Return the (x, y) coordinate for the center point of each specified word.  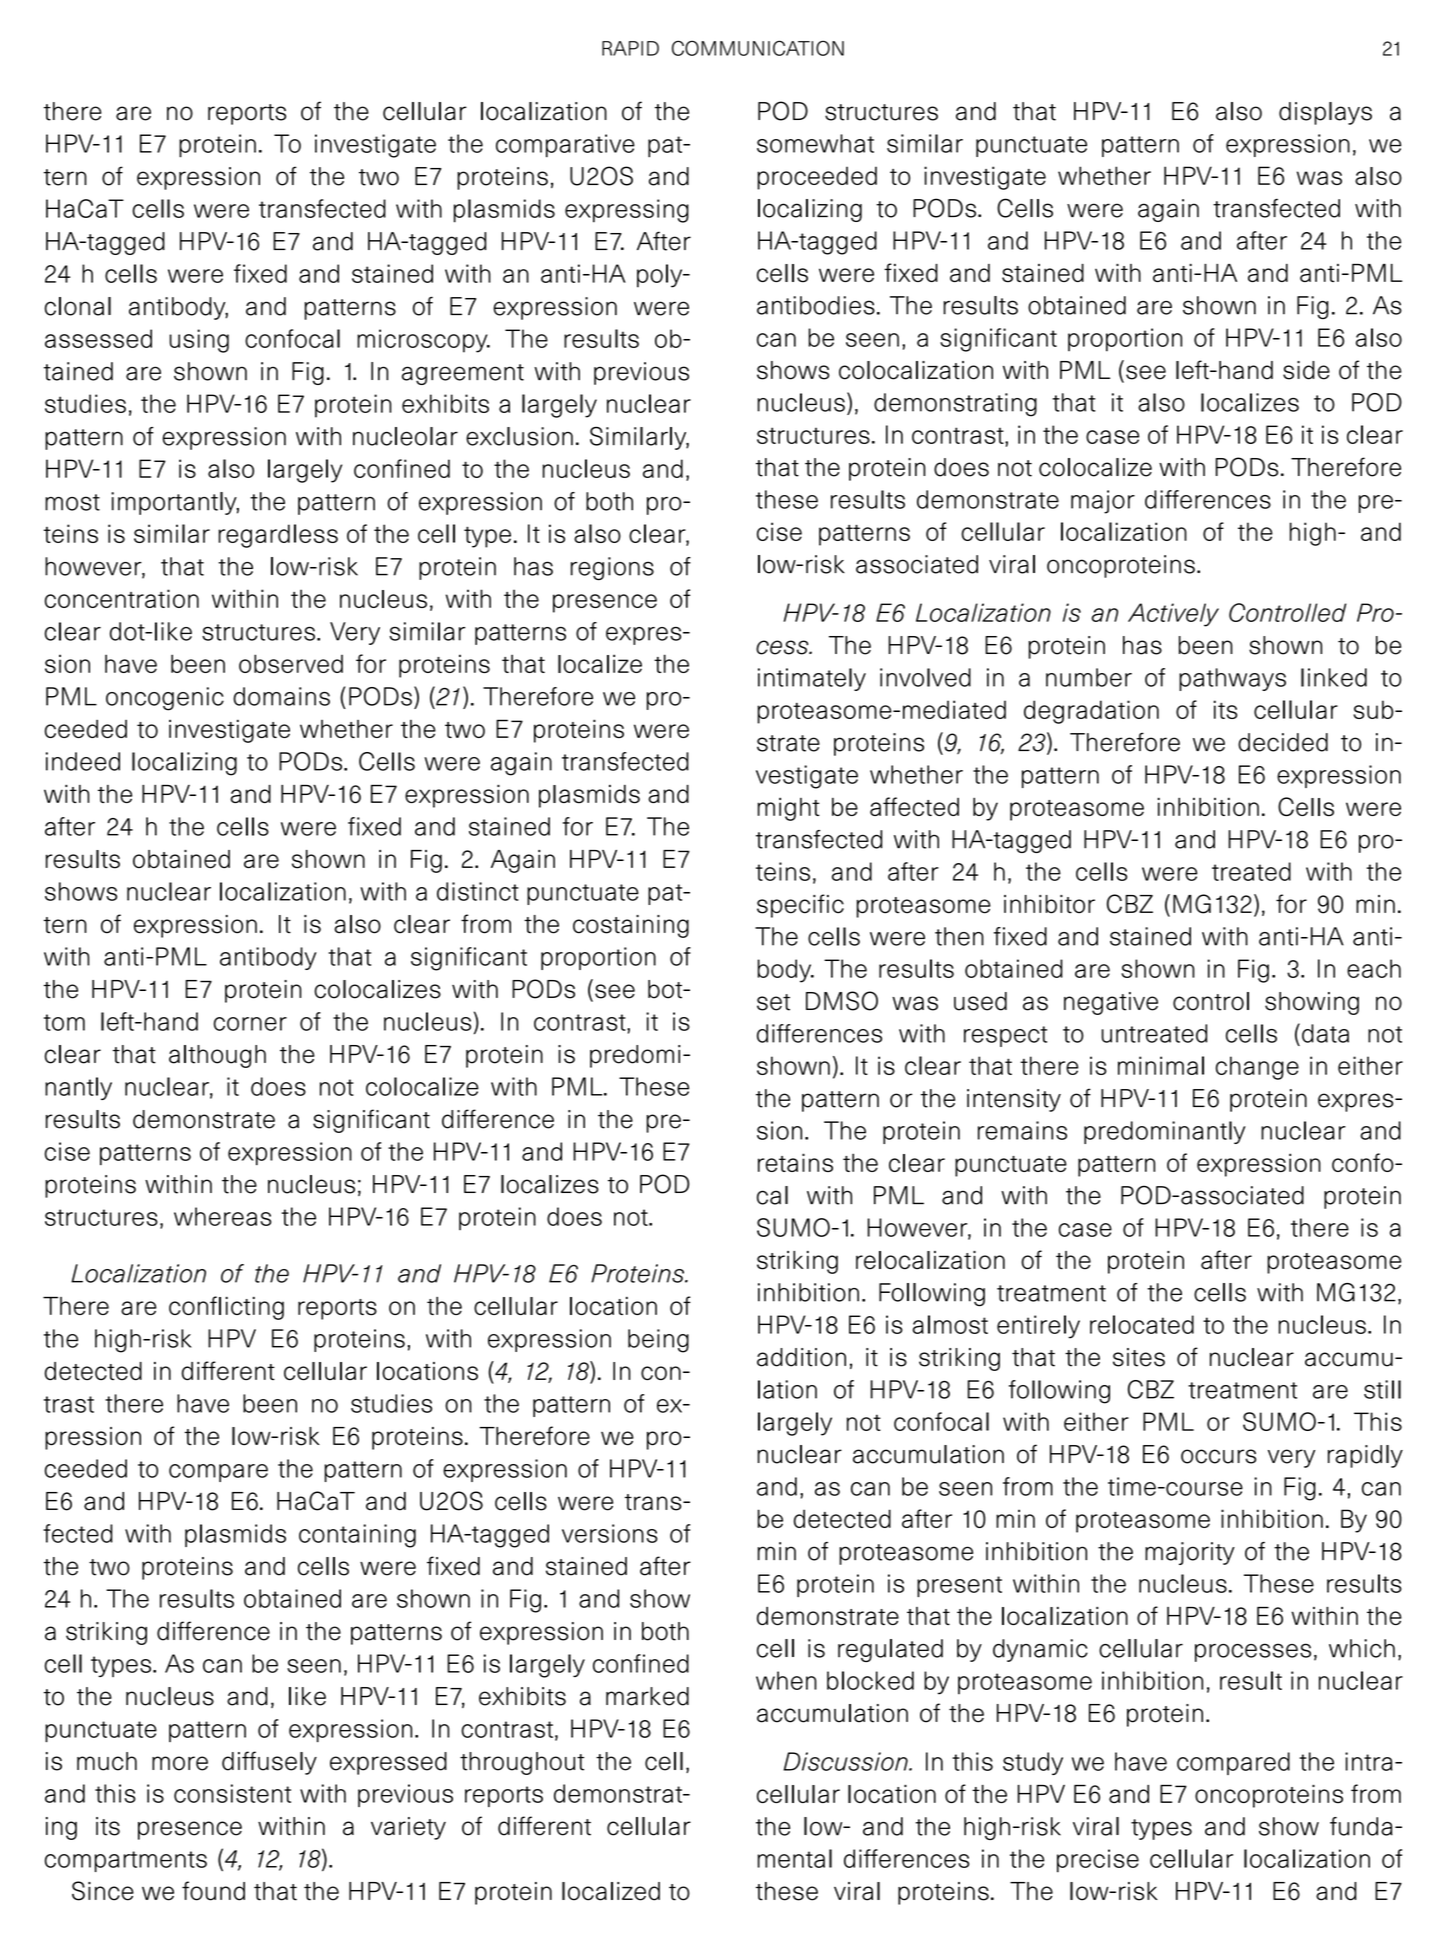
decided (1283, 742)
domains (281, 696)
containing (357, 1536)
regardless (278, 536)
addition (801, 1357)
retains (795, 1162)
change (1257, 1068)
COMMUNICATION (758, 48)
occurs (1218, 1456)
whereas (222, 1216)
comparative (565, 146)
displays (1325, 113)
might (789, 809)
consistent (232, 1793)
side (1306, 370)
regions (612, 569)
